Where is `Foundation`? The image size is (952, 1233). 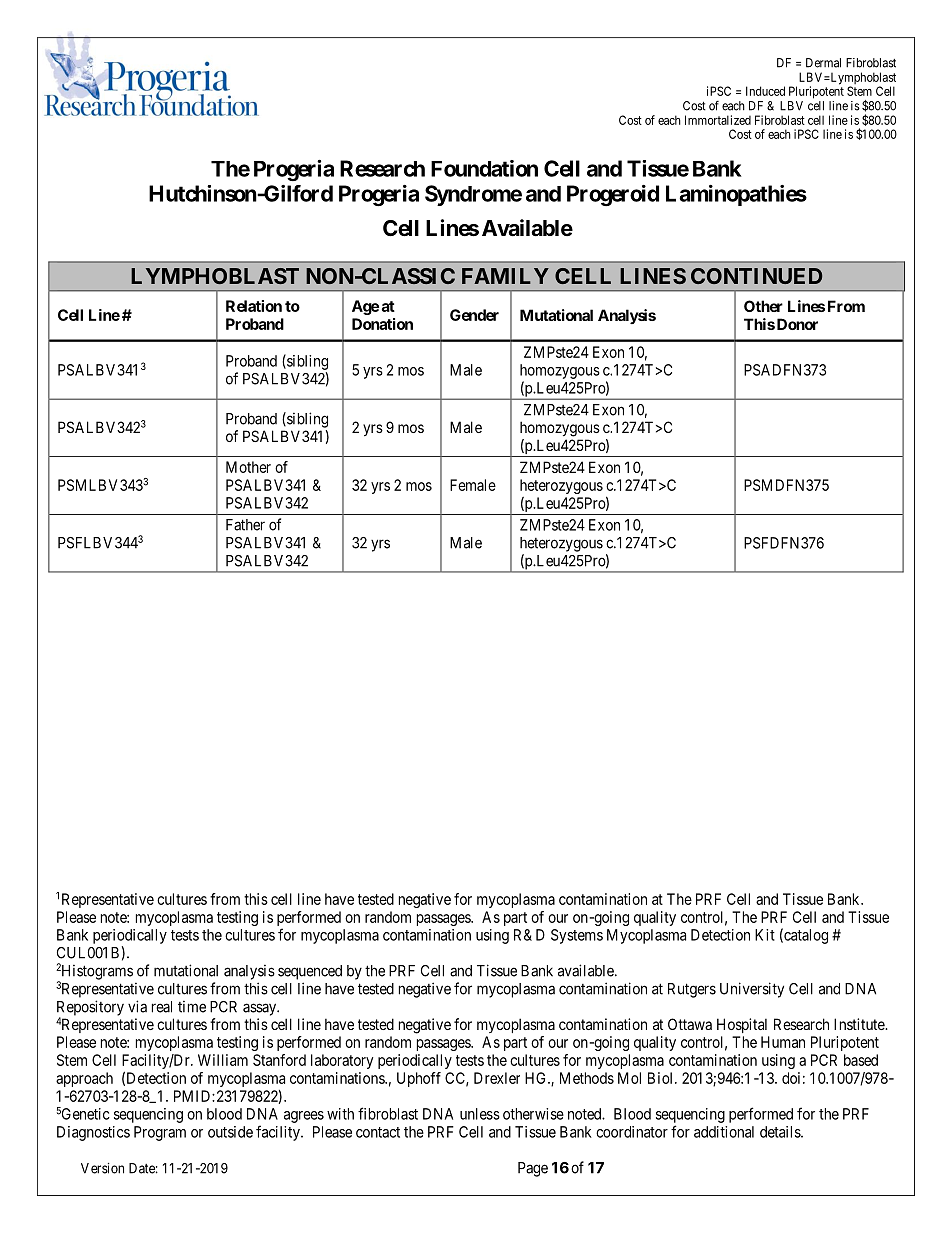
Foundation is located at coordinates (484, 168).
